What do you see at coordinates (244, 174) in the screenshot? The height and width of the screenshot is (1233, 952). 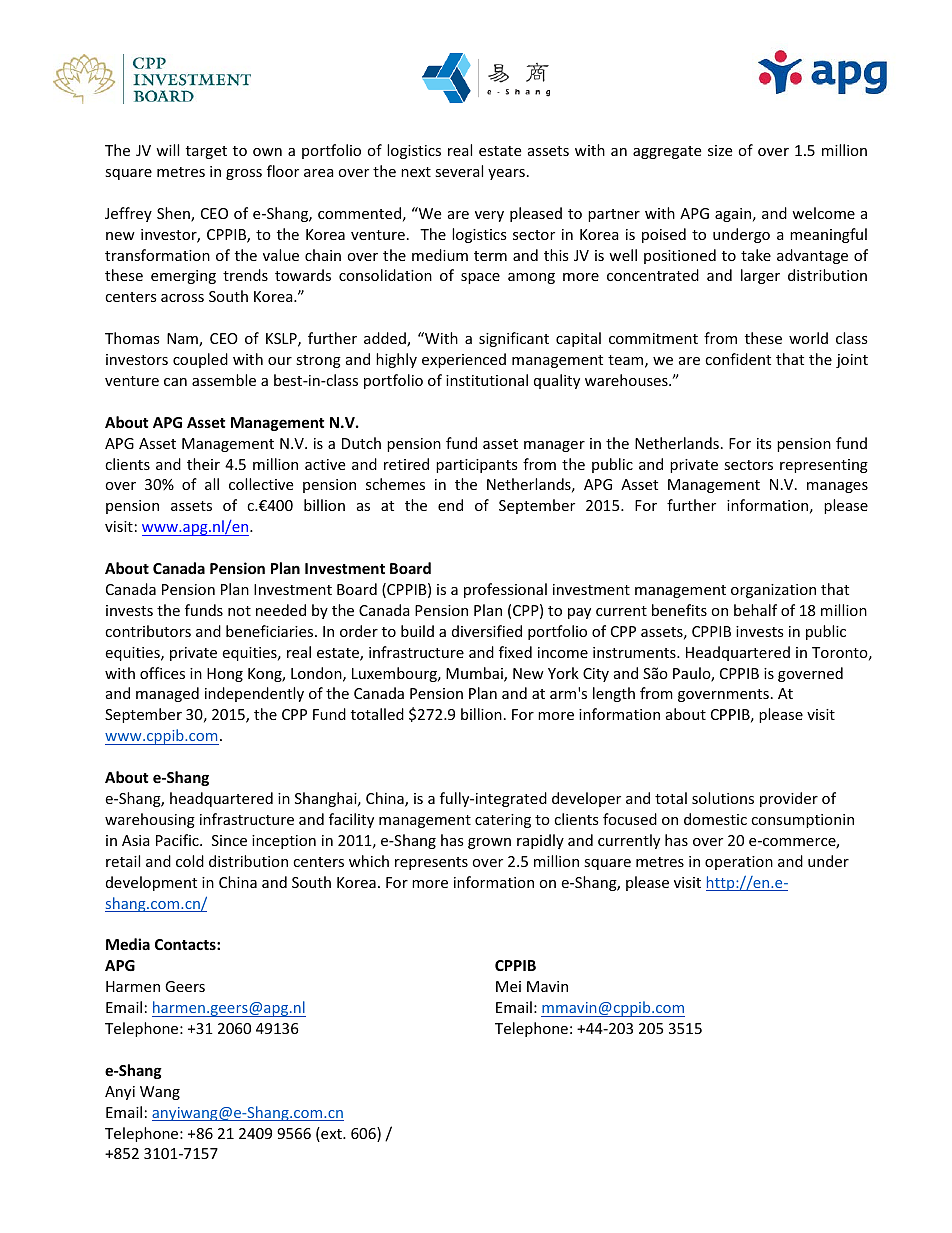 I see `gross` at bounding box center [244, 174].
